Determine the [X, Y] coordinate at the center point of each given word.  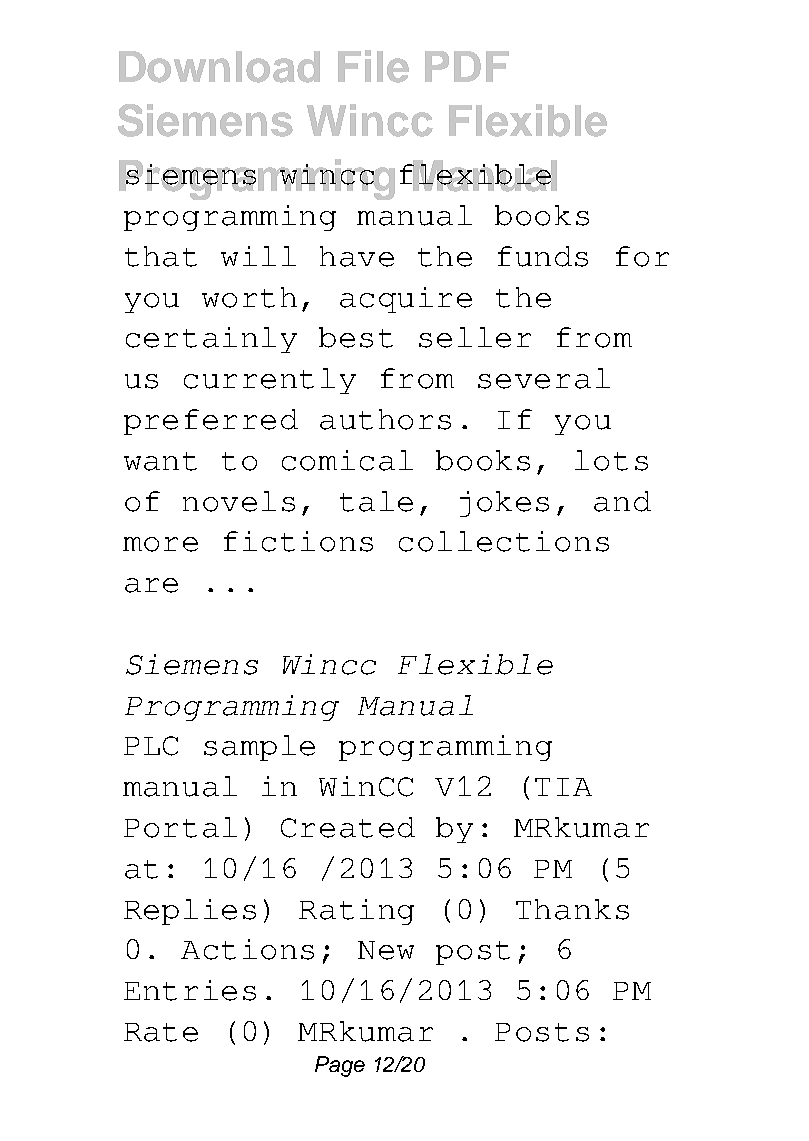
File [373, 66]
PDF [467, 66]
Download [219, 67]
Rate [161, 1032]
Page [340, 1066]
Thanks [572, 909]
